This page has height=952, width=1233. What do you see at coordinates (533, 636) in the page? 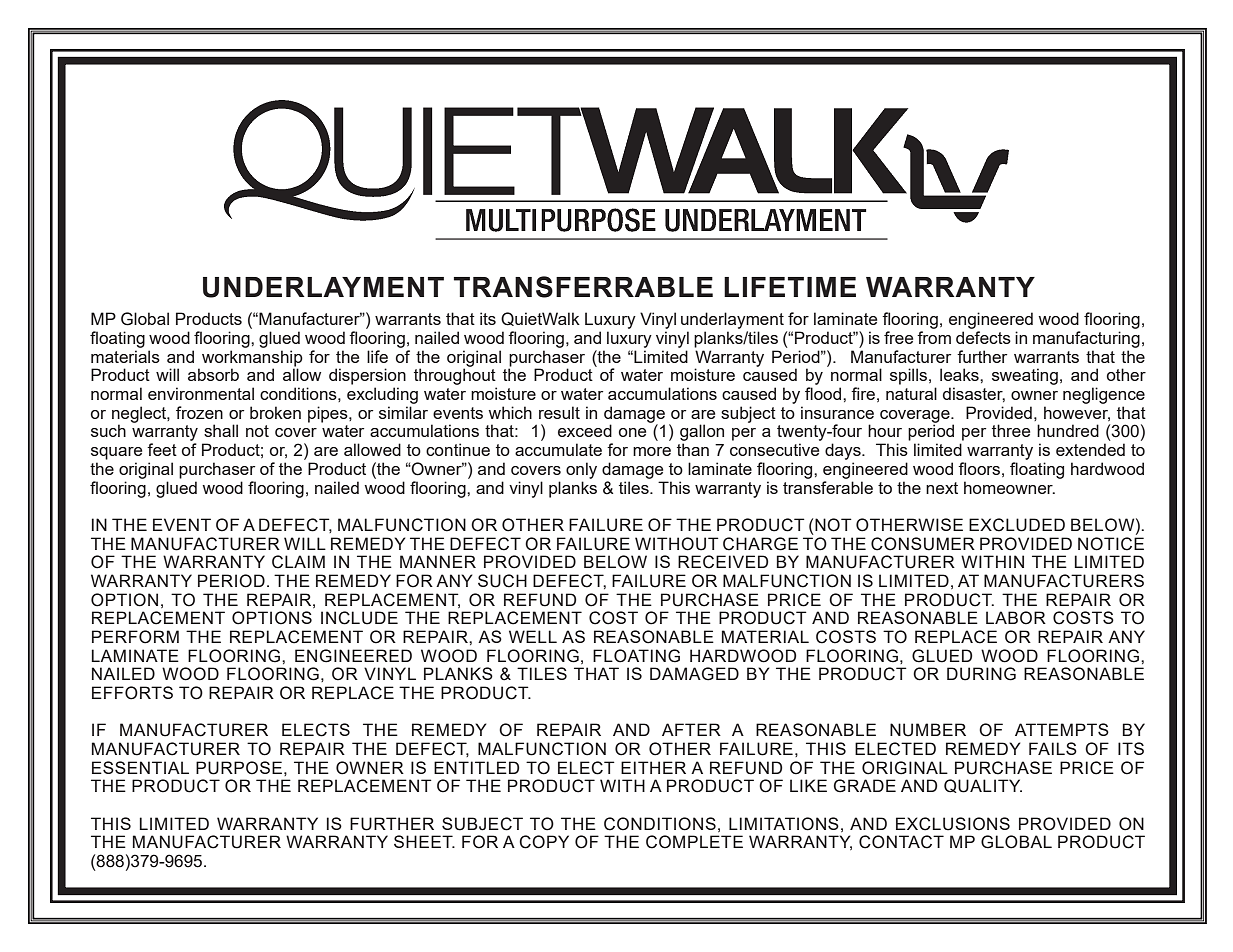
I see `WELL` at bounding box center [533, 636].
